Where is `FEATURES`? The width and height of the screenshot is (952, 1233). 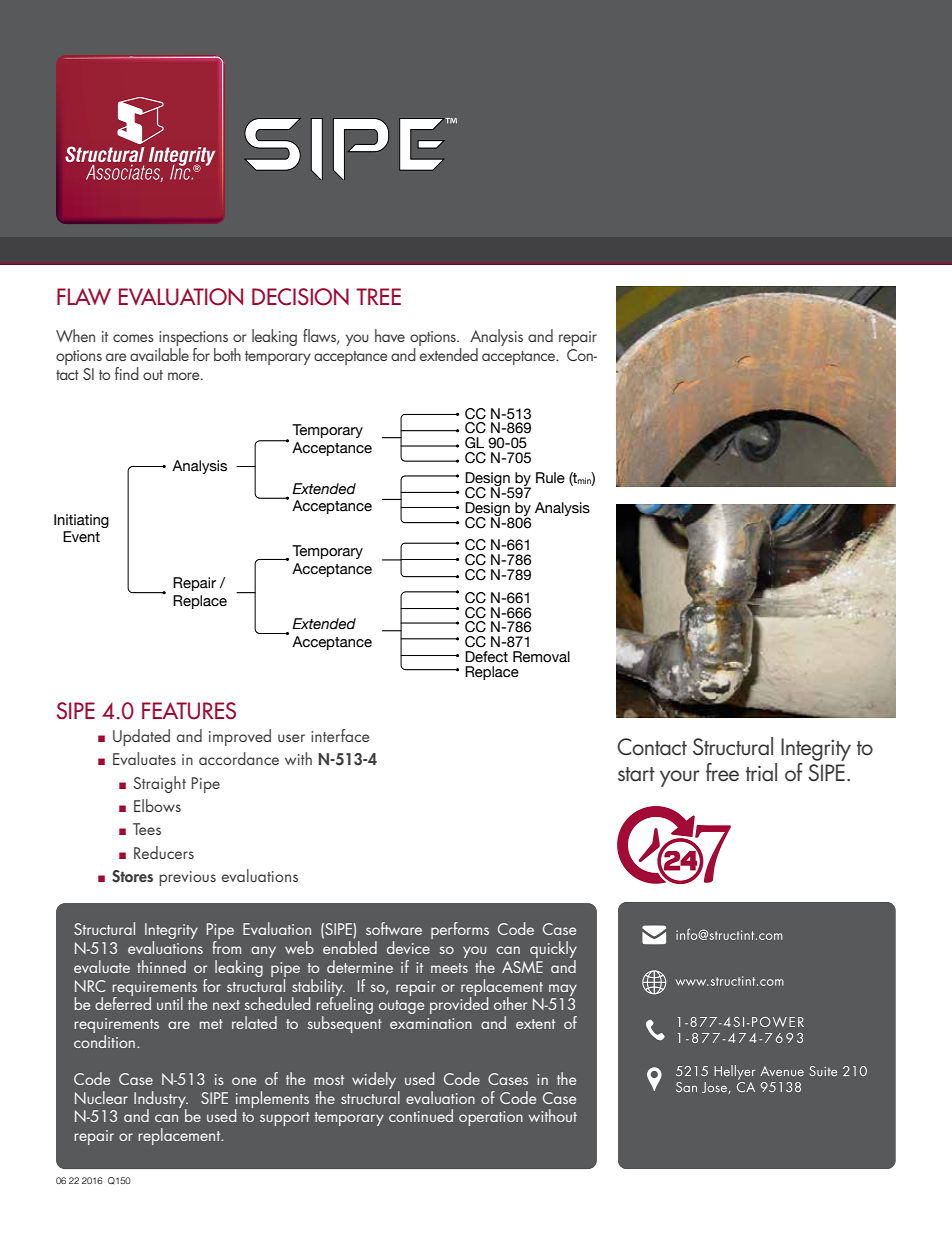 FEATURES is located at coordinates (189, 711).
